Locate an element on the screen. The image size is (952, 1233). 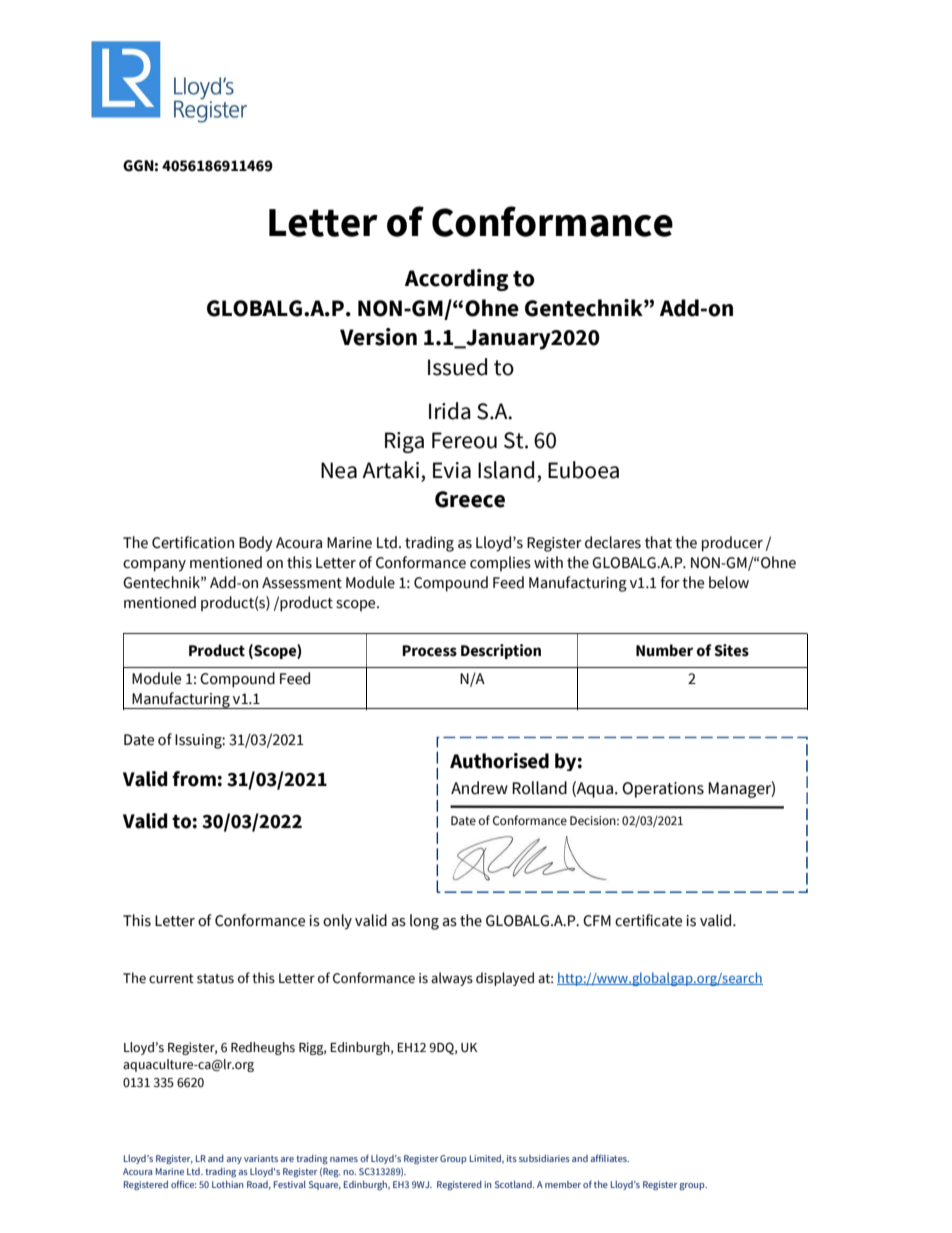
always is located at coordinates (452, 979).
